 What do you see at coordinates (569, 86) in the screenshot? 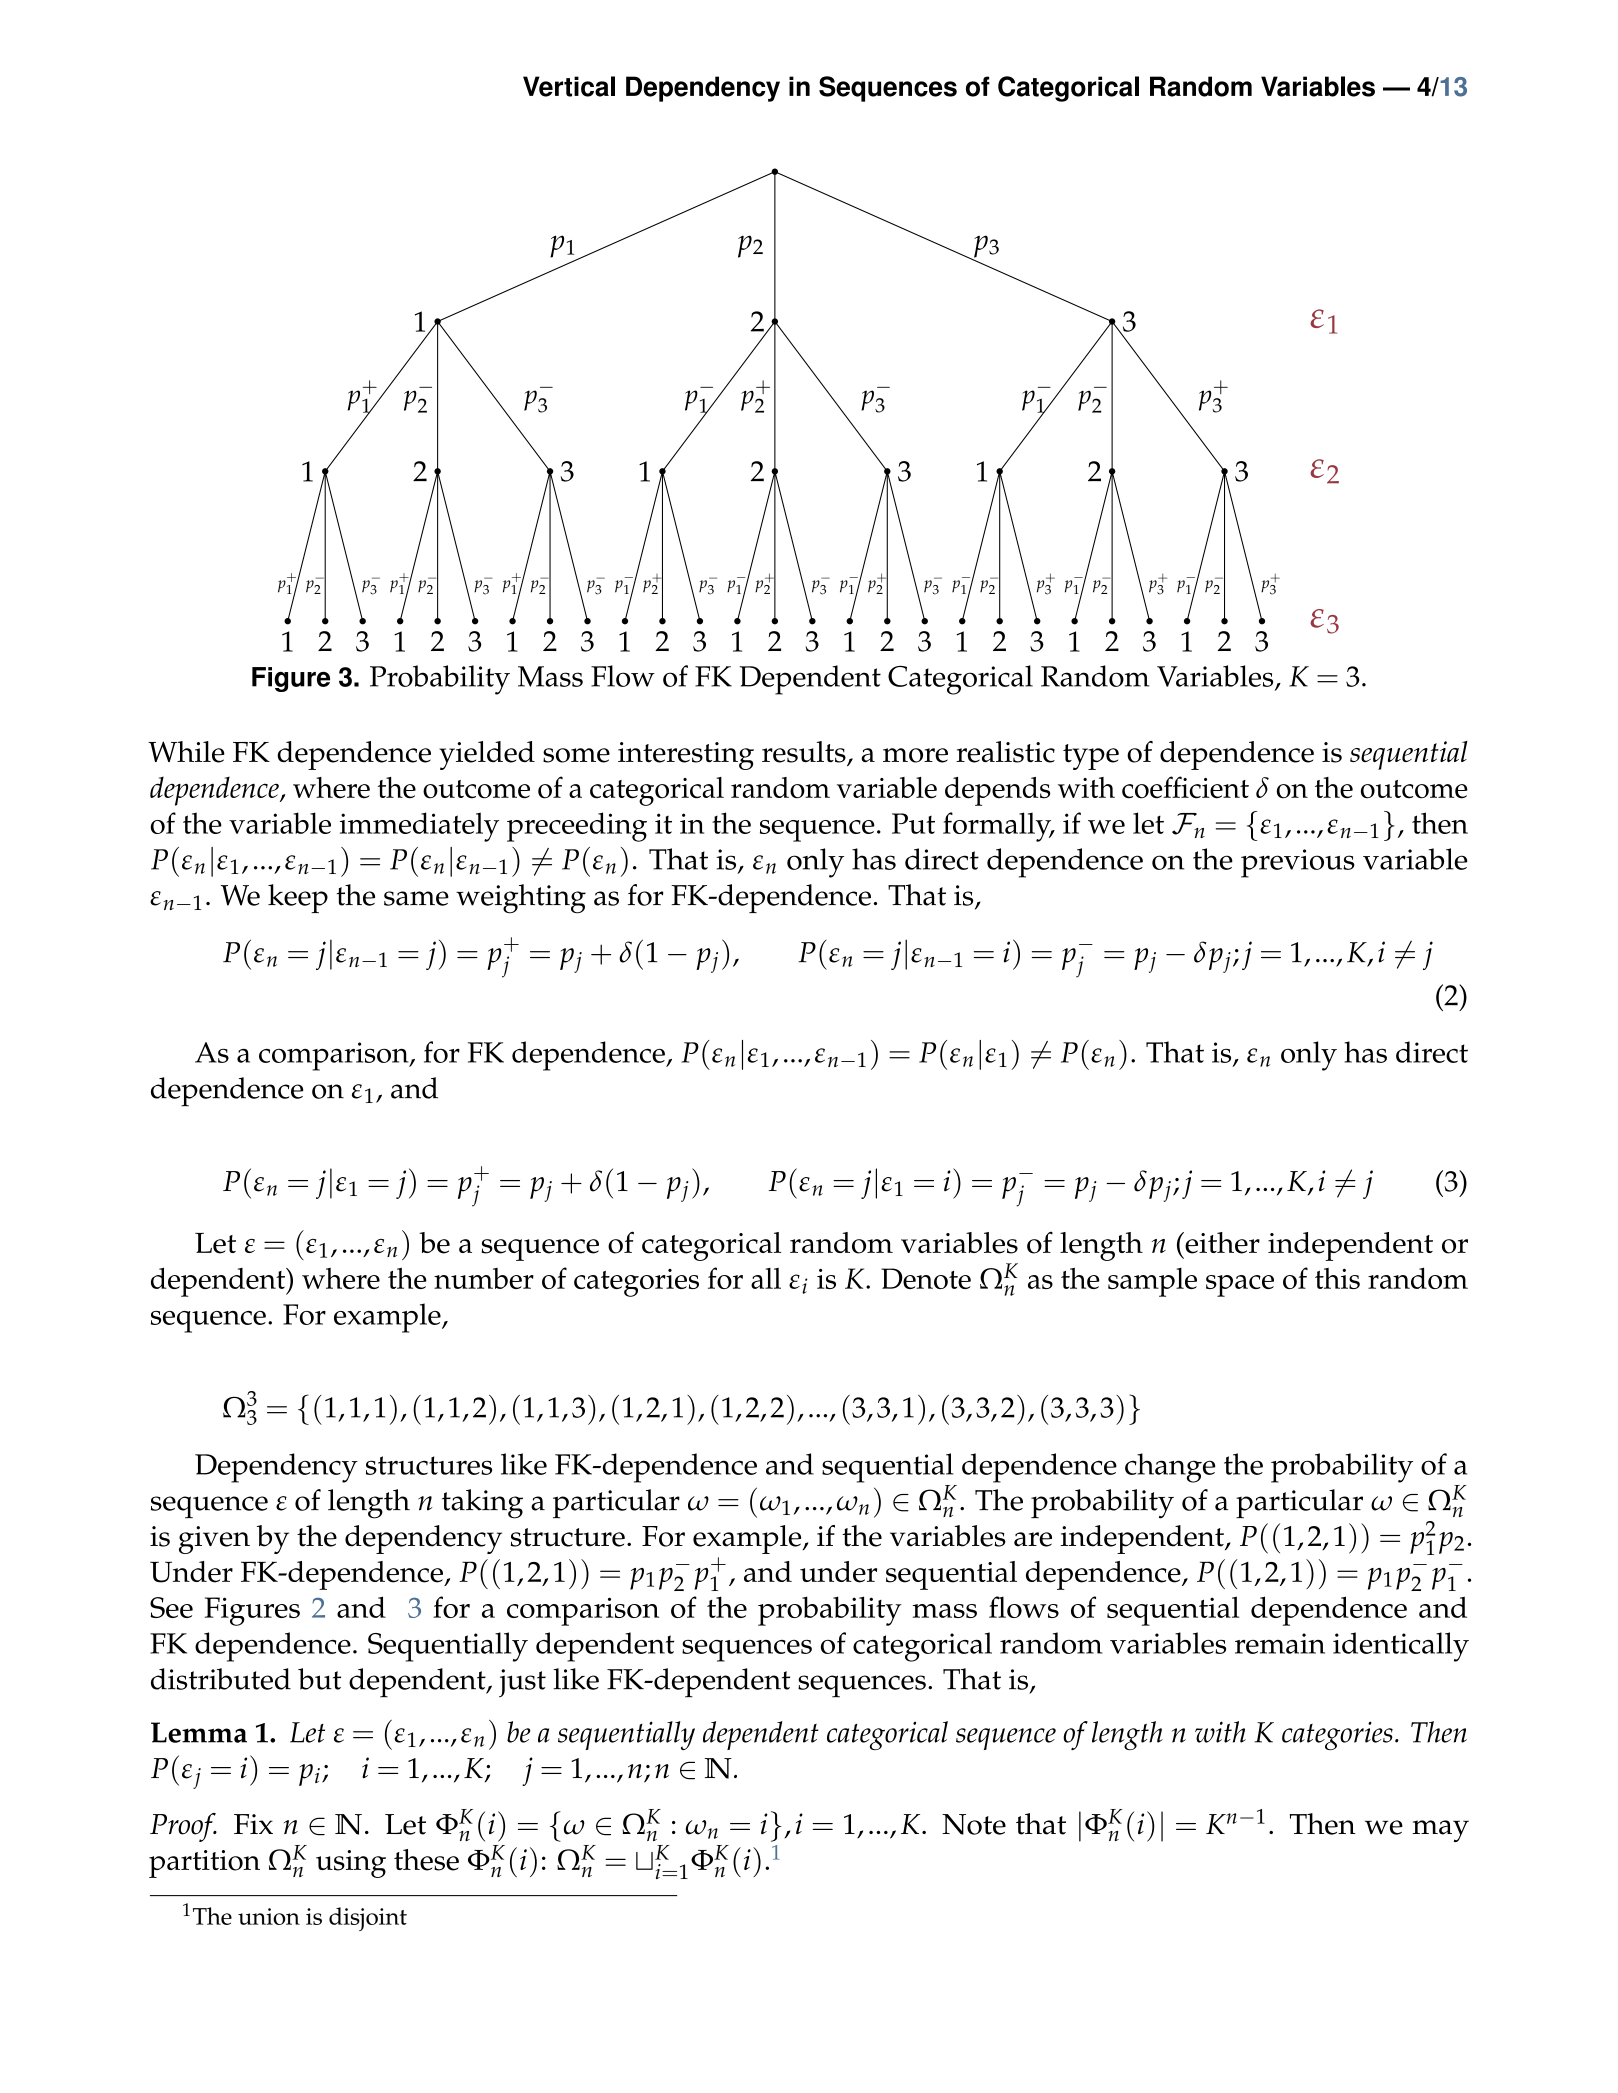
I see `Vertical` at bounding box center [569, 86].
